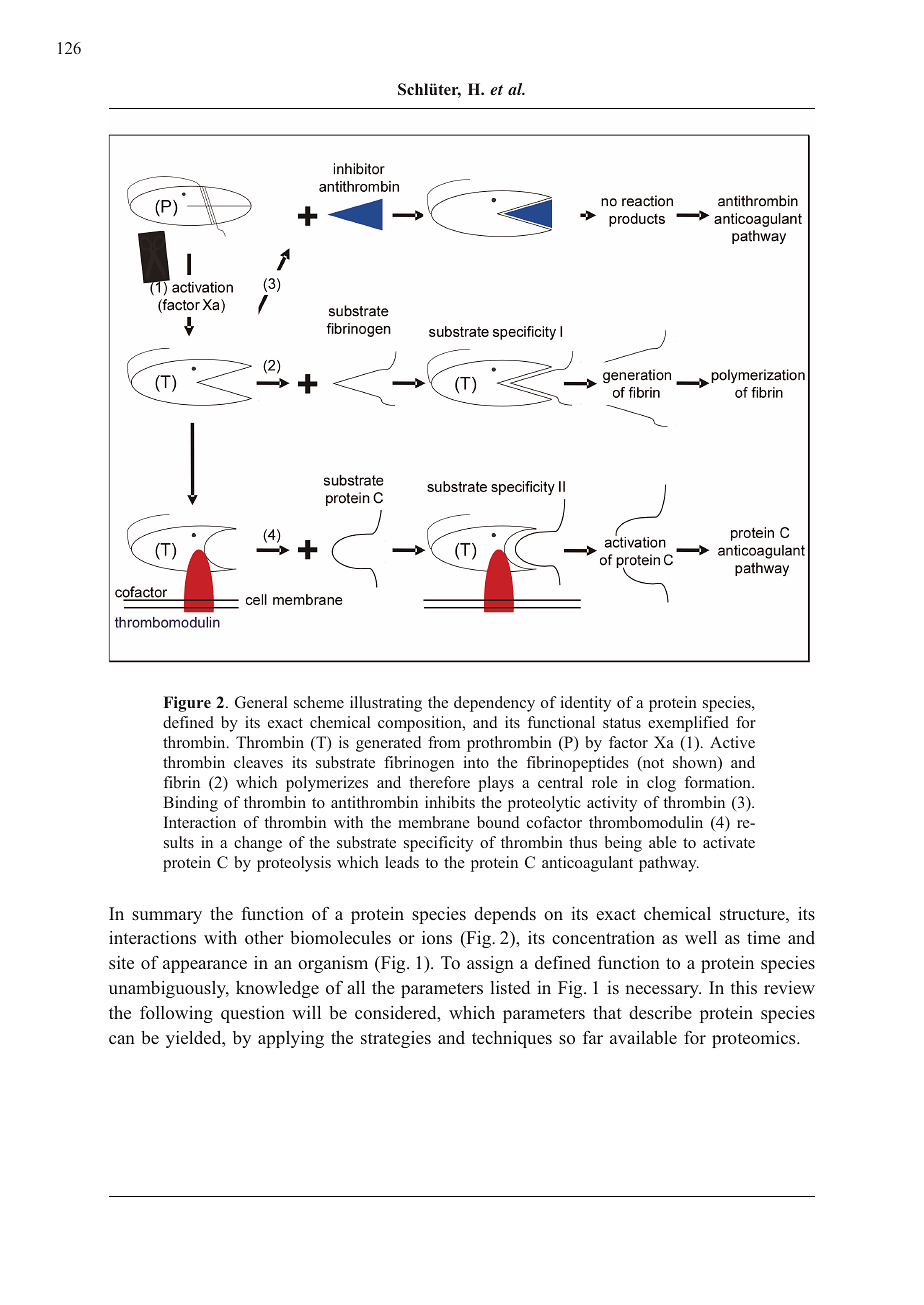 The width and height of the page is (924, 1305). I want to click on well, so click(701, 937).
